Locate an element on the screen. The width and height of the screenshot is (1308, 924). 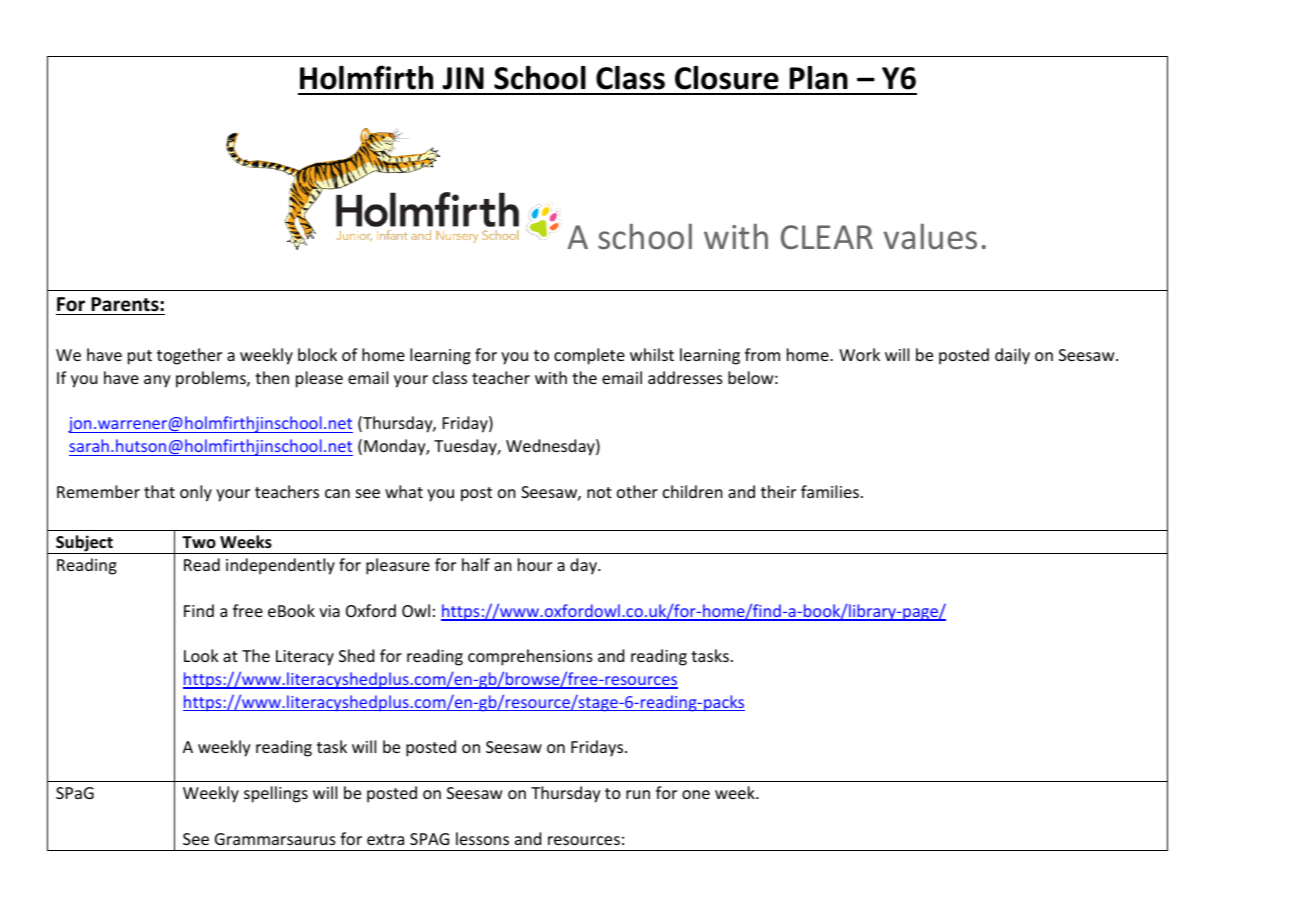
Parents is located at coordinates (126, 304).
